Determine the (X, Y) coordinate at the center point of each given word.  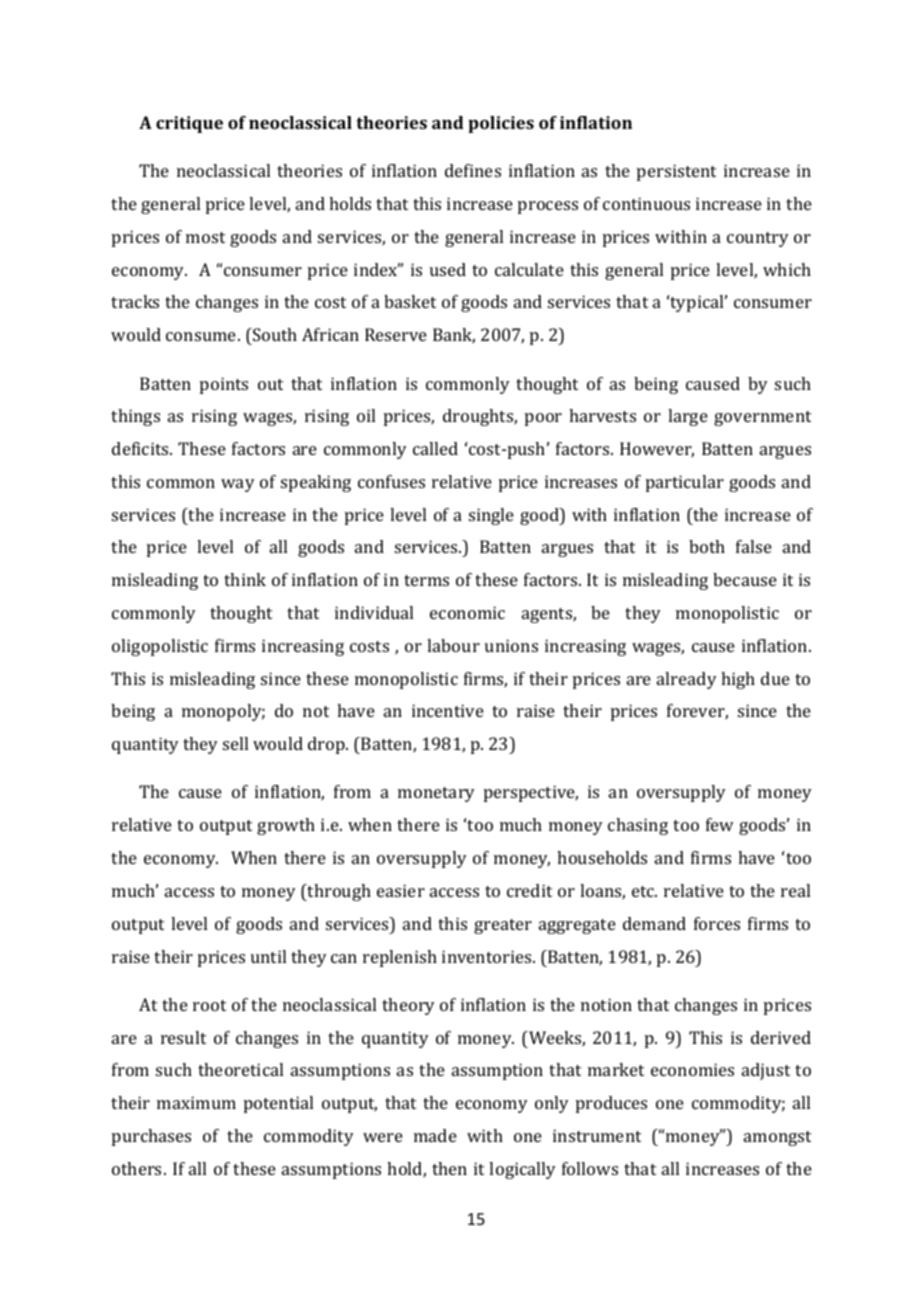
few (719, 824)
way (238, 485)
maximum (196, 1102)
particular (685, 483)
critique (189, 124)
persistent (676, 172)
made (435, 1135)
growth (286, 826)
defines (473, 170)
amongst (777, 1138)
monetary (436, 794)
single (491, 516)
